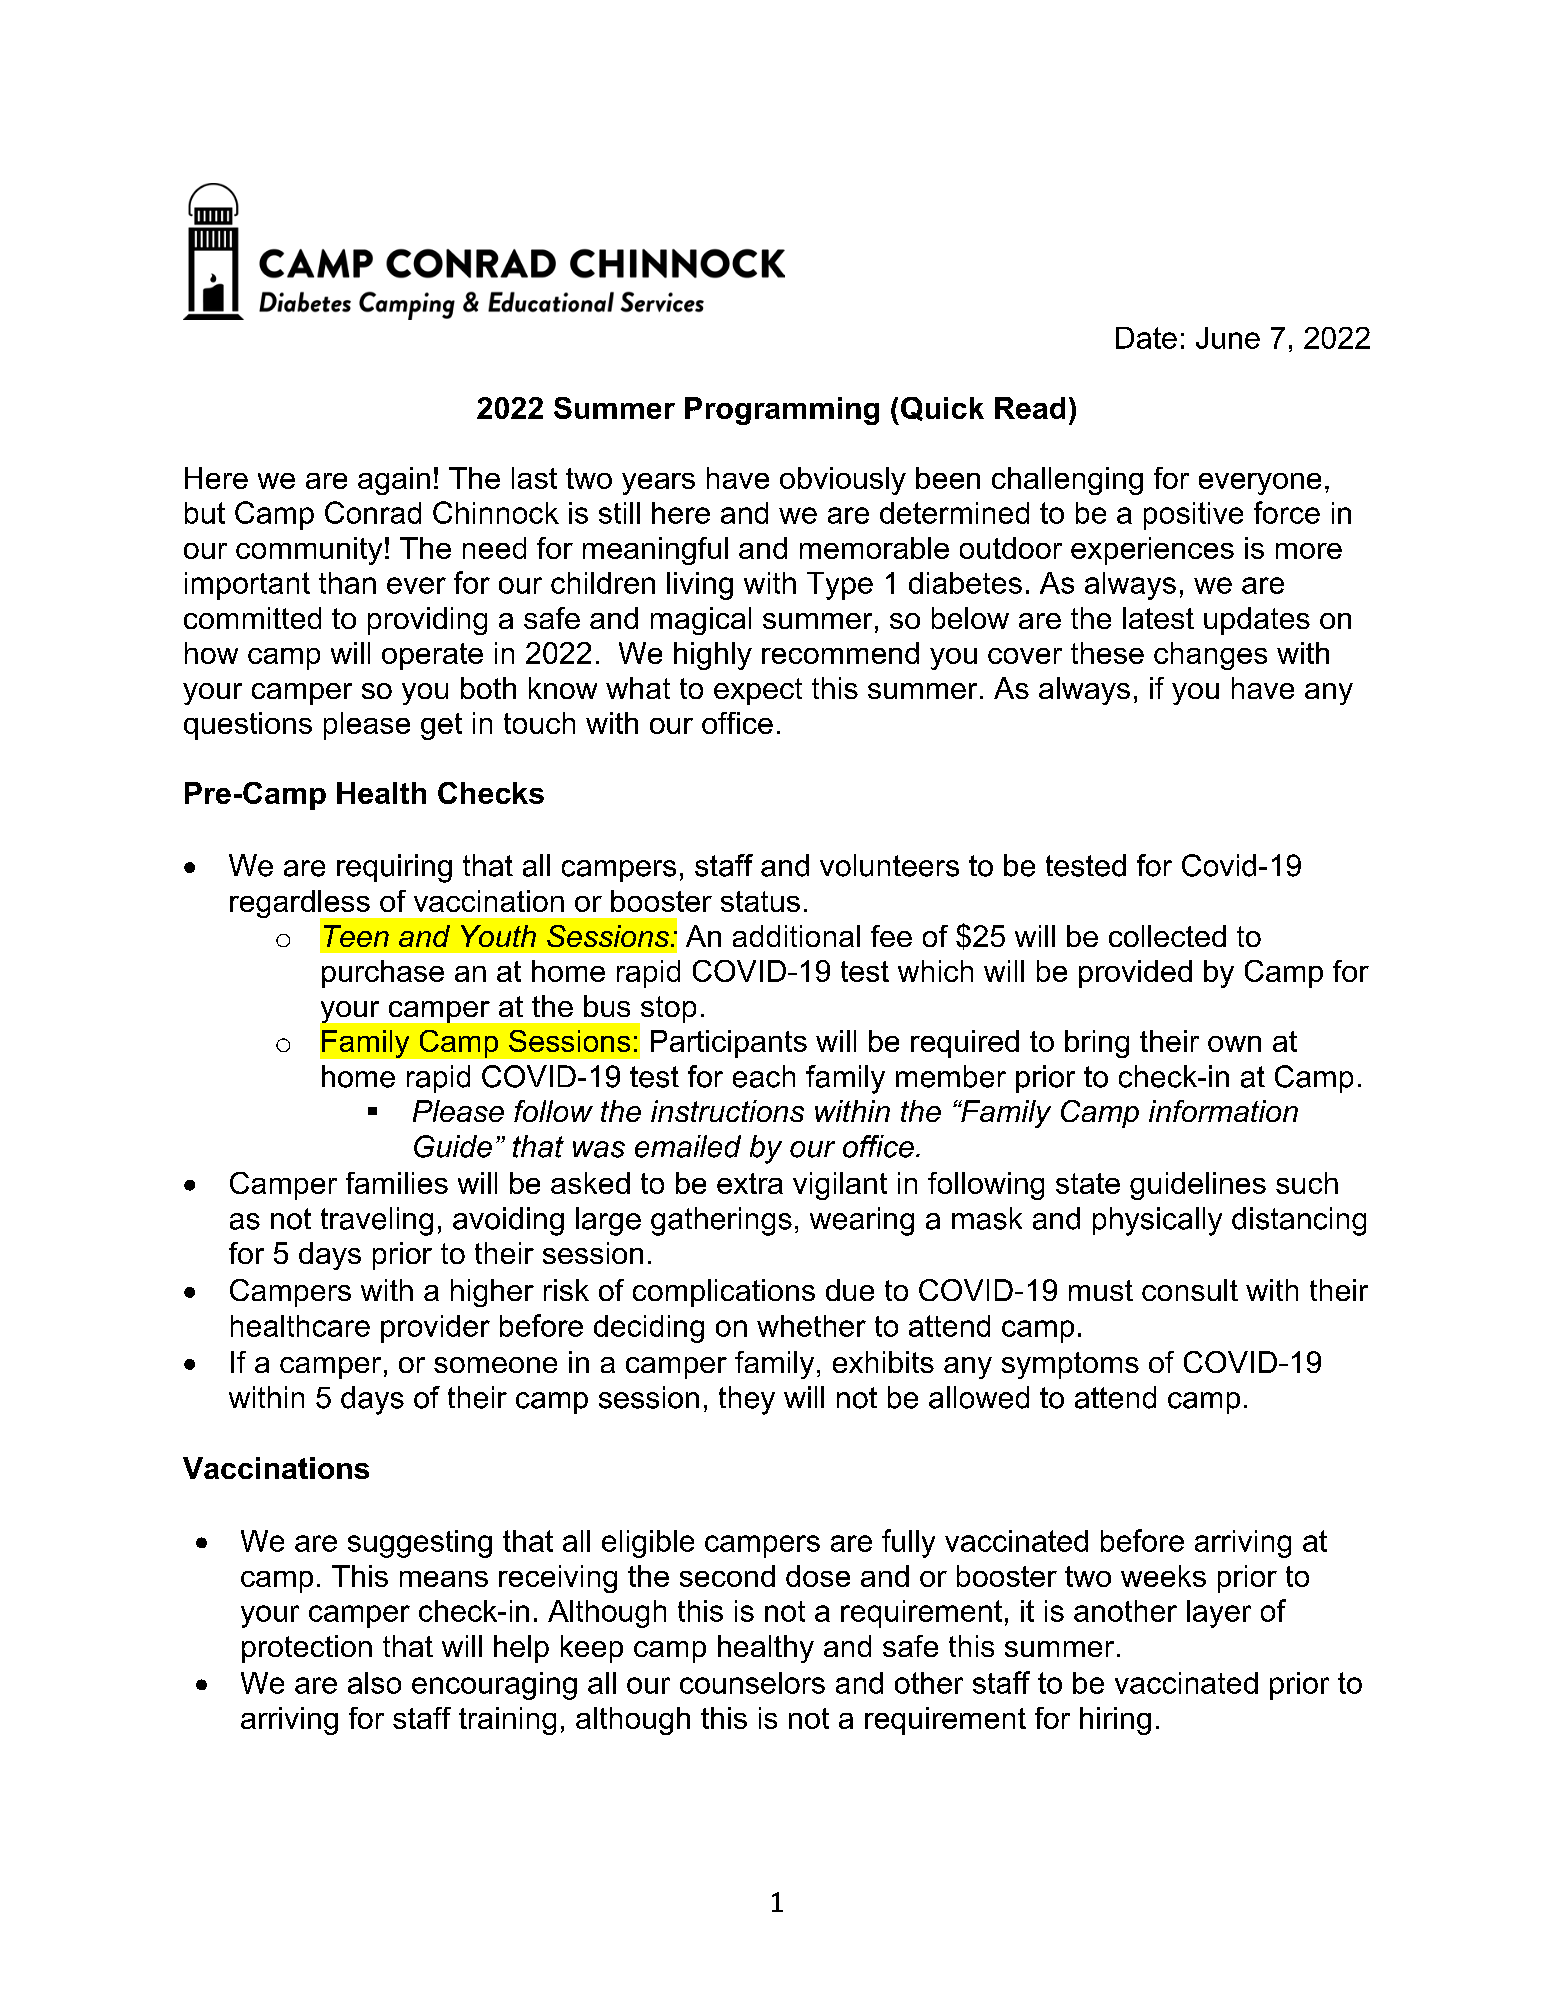 The width and height of the document is (1554, 2011). I want to click on June, so click(1228, 338).
